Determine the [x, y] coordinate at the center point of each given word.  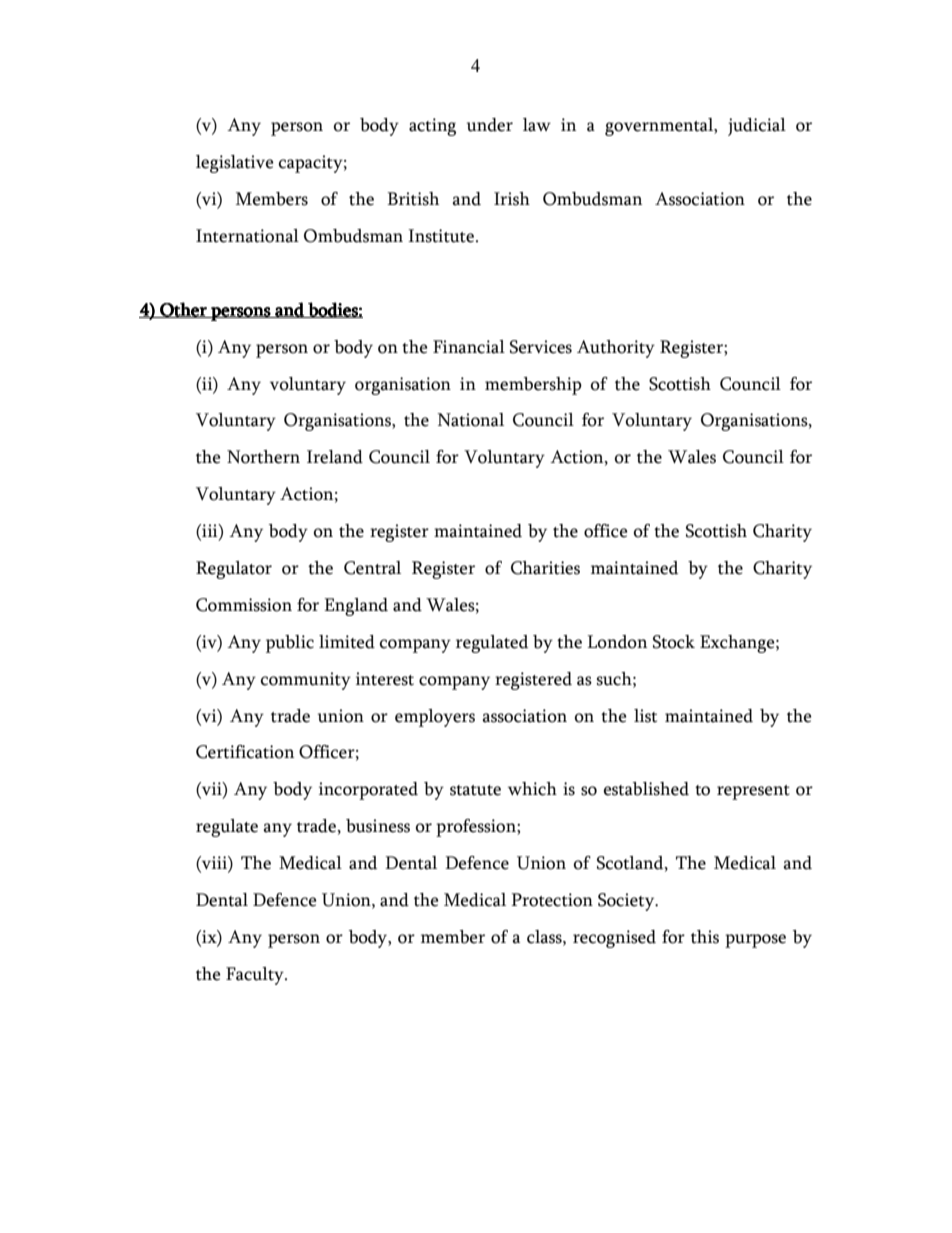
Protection [552, 900]
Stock [674, 642]
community [306, 681]
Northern [263, 457]
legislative [234, 164]
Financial [469, 347]
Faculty [256, 976]
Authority [616, 349]
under [490, 125]
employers [435, 718]
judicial [757, 127]
